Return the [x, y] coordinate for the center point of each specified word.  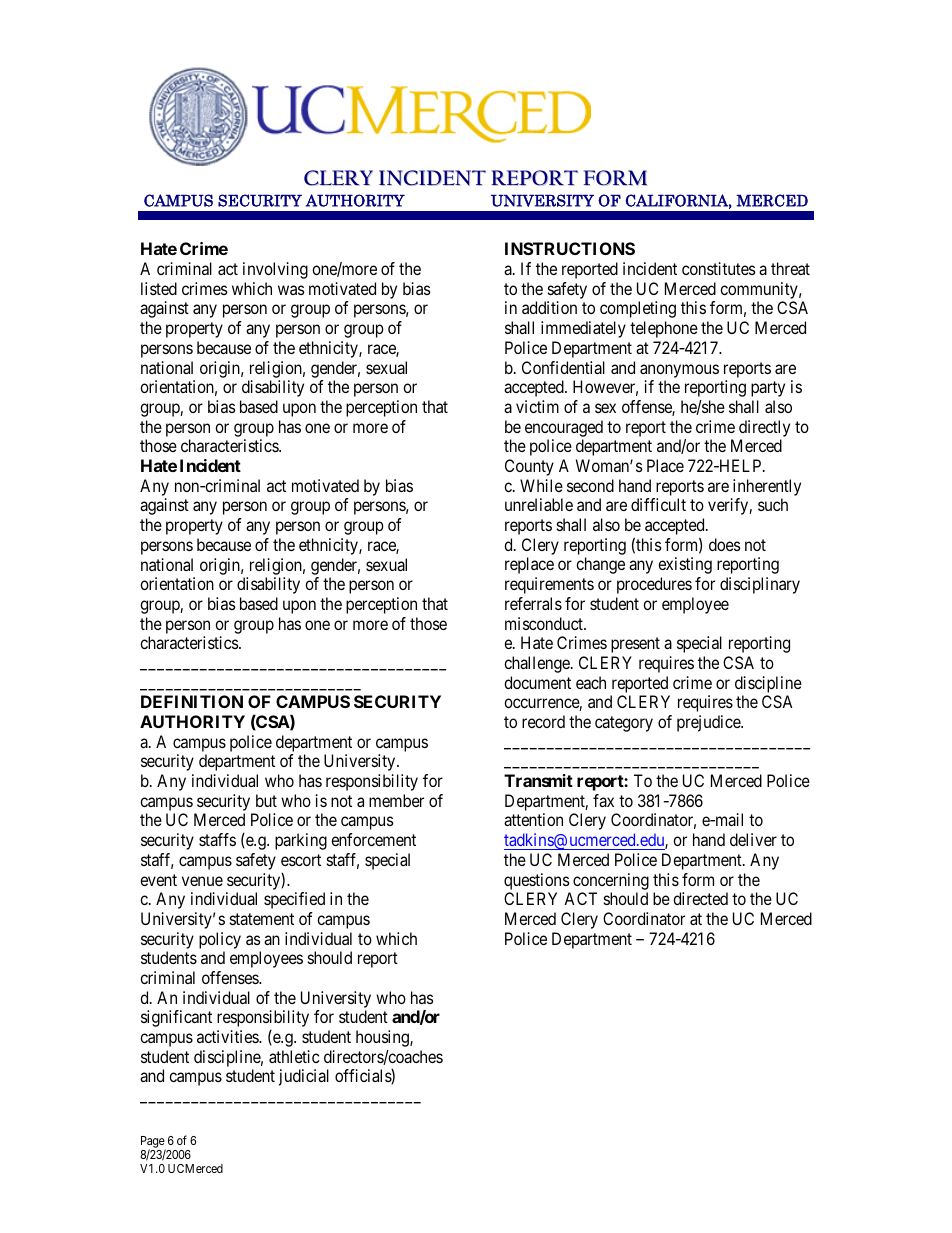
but [266, 800]
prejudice [709, 723]
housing [383, 1038]
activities [228, 1036]
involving [275, 270]
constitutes [719, 268]
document [537, 682]
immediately [583, 329]
